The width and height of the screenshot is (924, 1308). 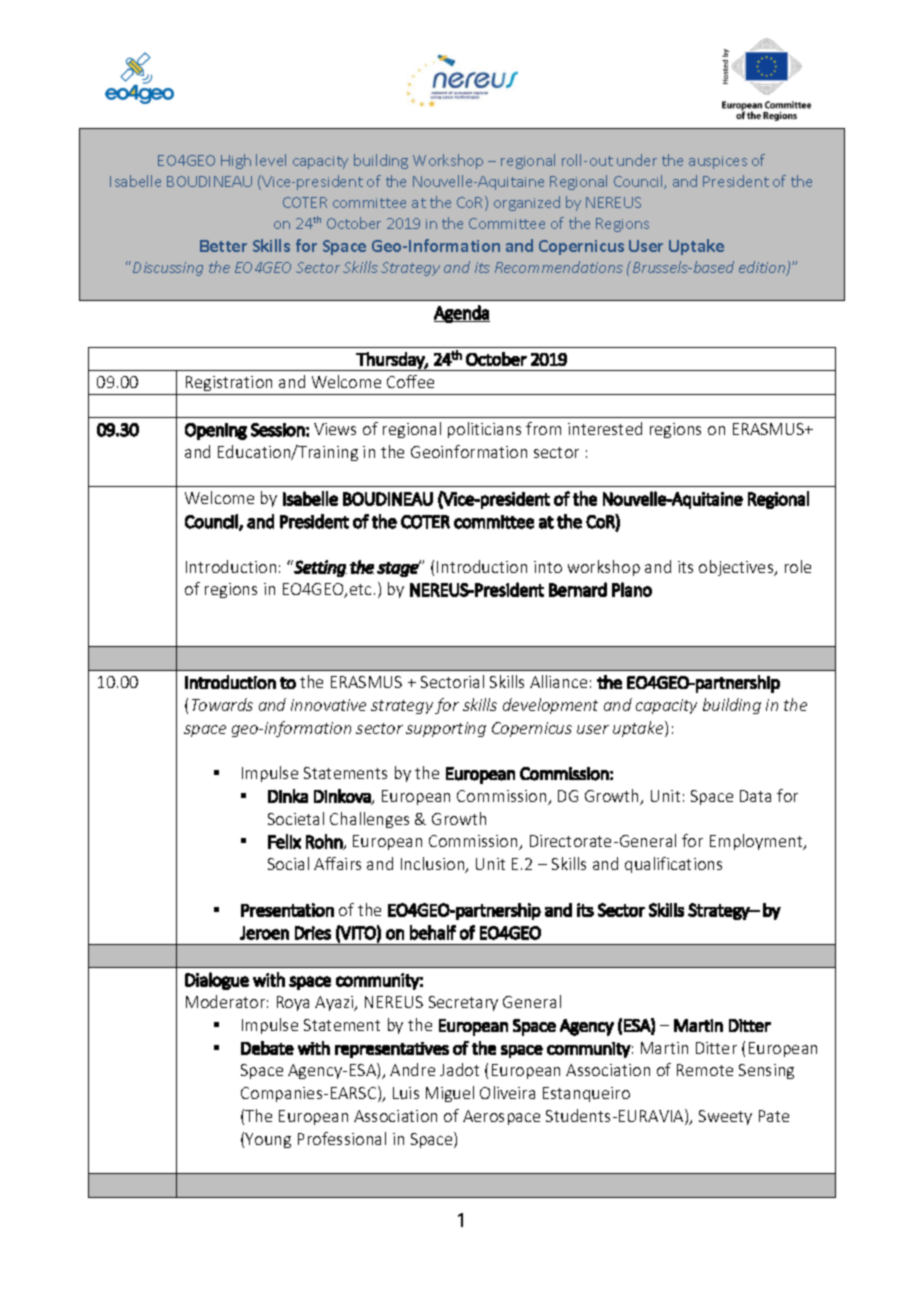 What do you see at coordinates (737, 568) in the screenshot?
I see `objectives` at bounding box center [737, 568].
